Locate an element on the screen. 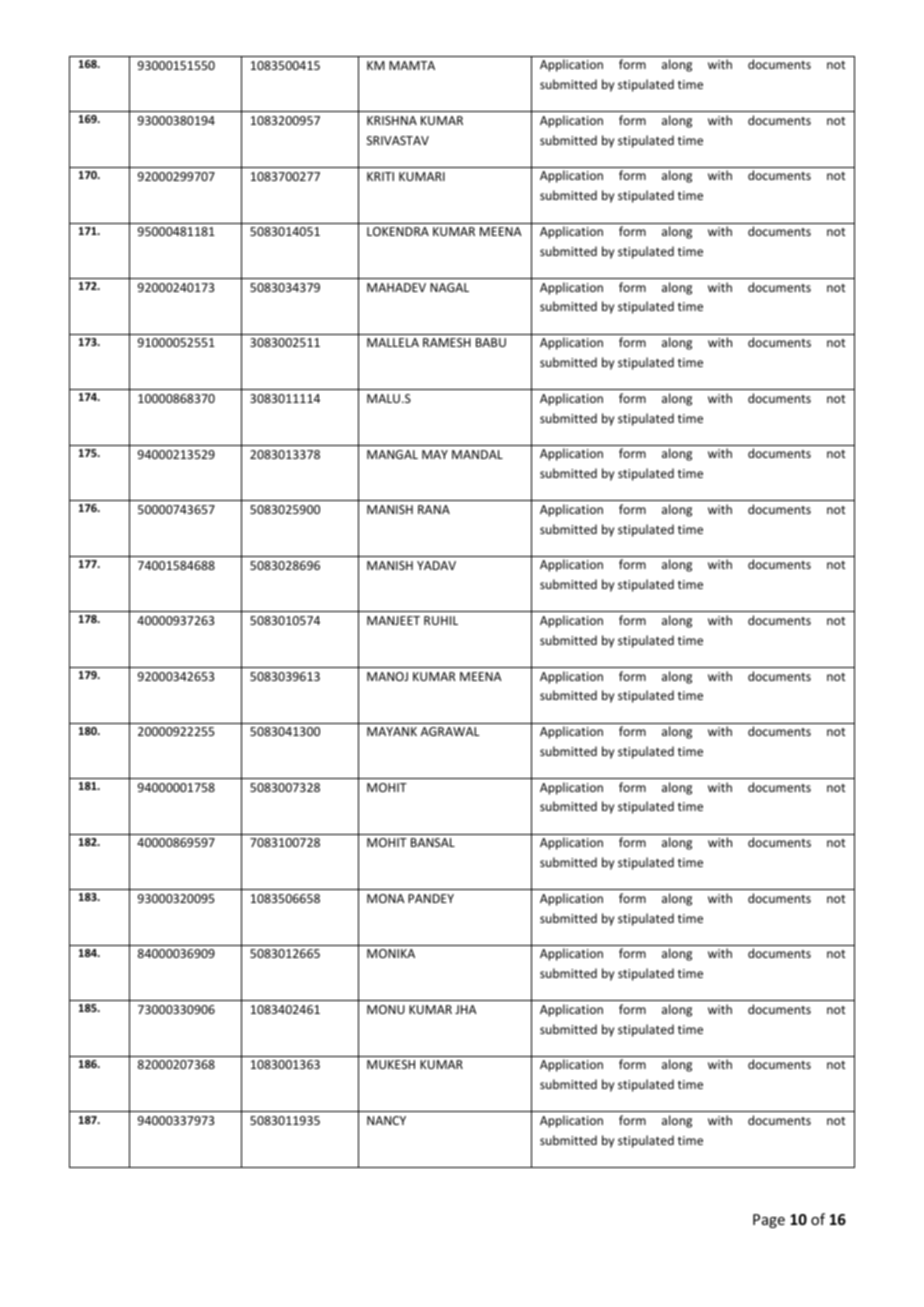 This screenshot has width=924, height=1307. YADAV is located at coordinates (436, 565).
